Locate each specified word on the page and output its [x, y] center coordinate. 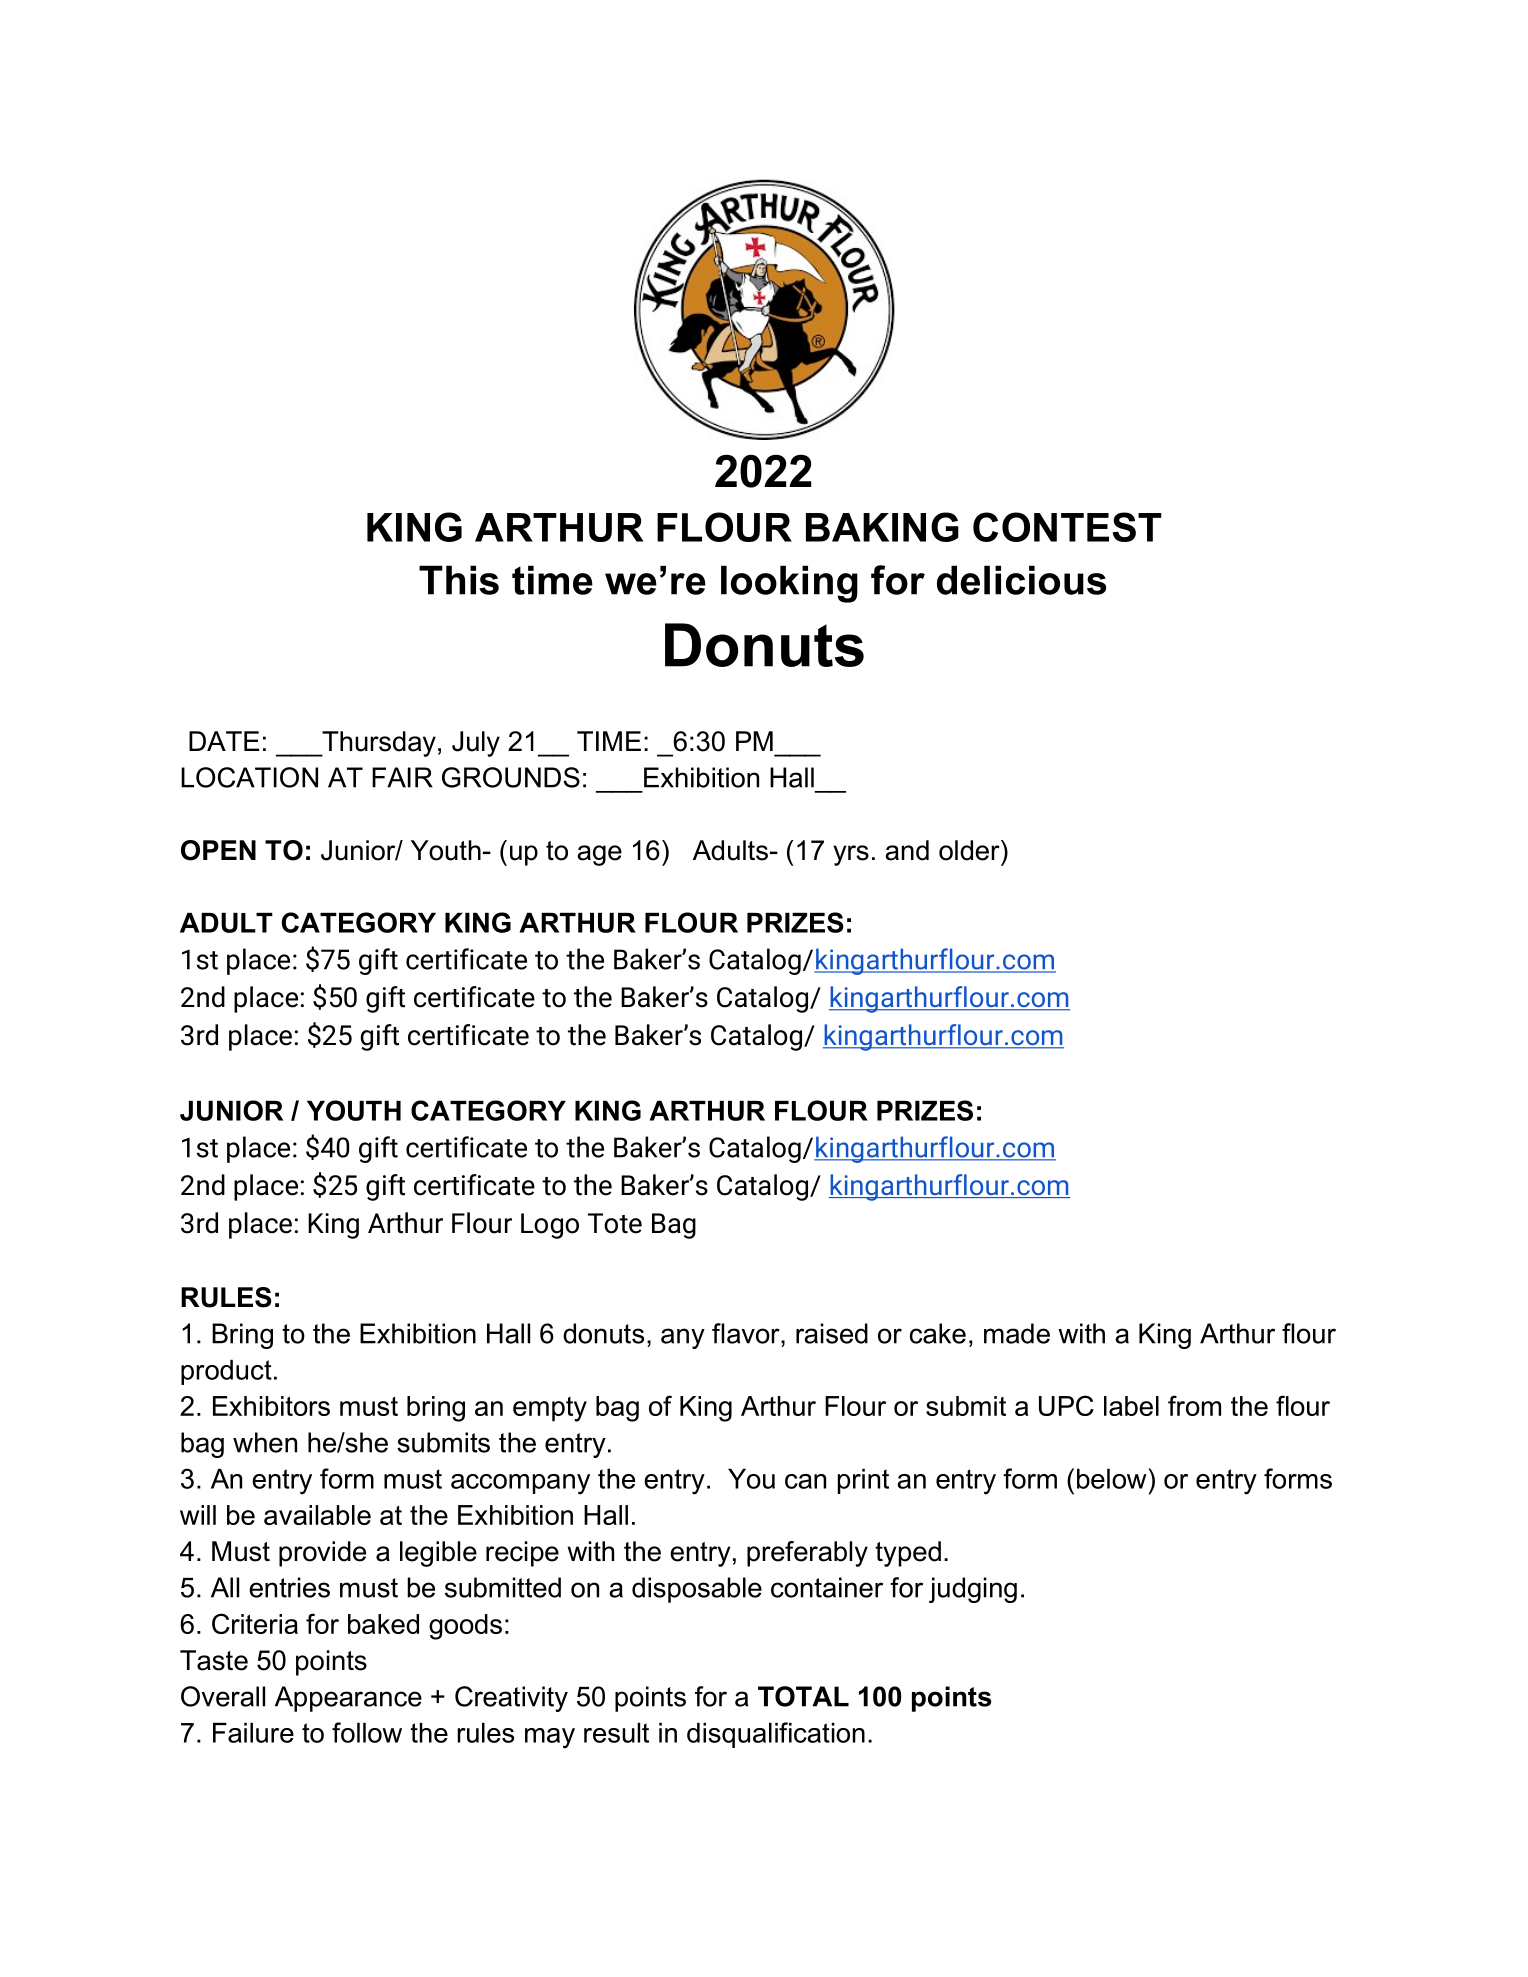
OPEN [218, 850]
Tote [615, 1223]
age [599, 855]
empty [550, 1409]
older [970, 850]
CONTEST [1067, 527]
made [1017, 1333]
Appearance [348, 1699]
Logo [550, 1226]
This [459, 580]
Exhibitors [271, 1406]
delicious [1021, 580]
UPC [1066, 1405]
